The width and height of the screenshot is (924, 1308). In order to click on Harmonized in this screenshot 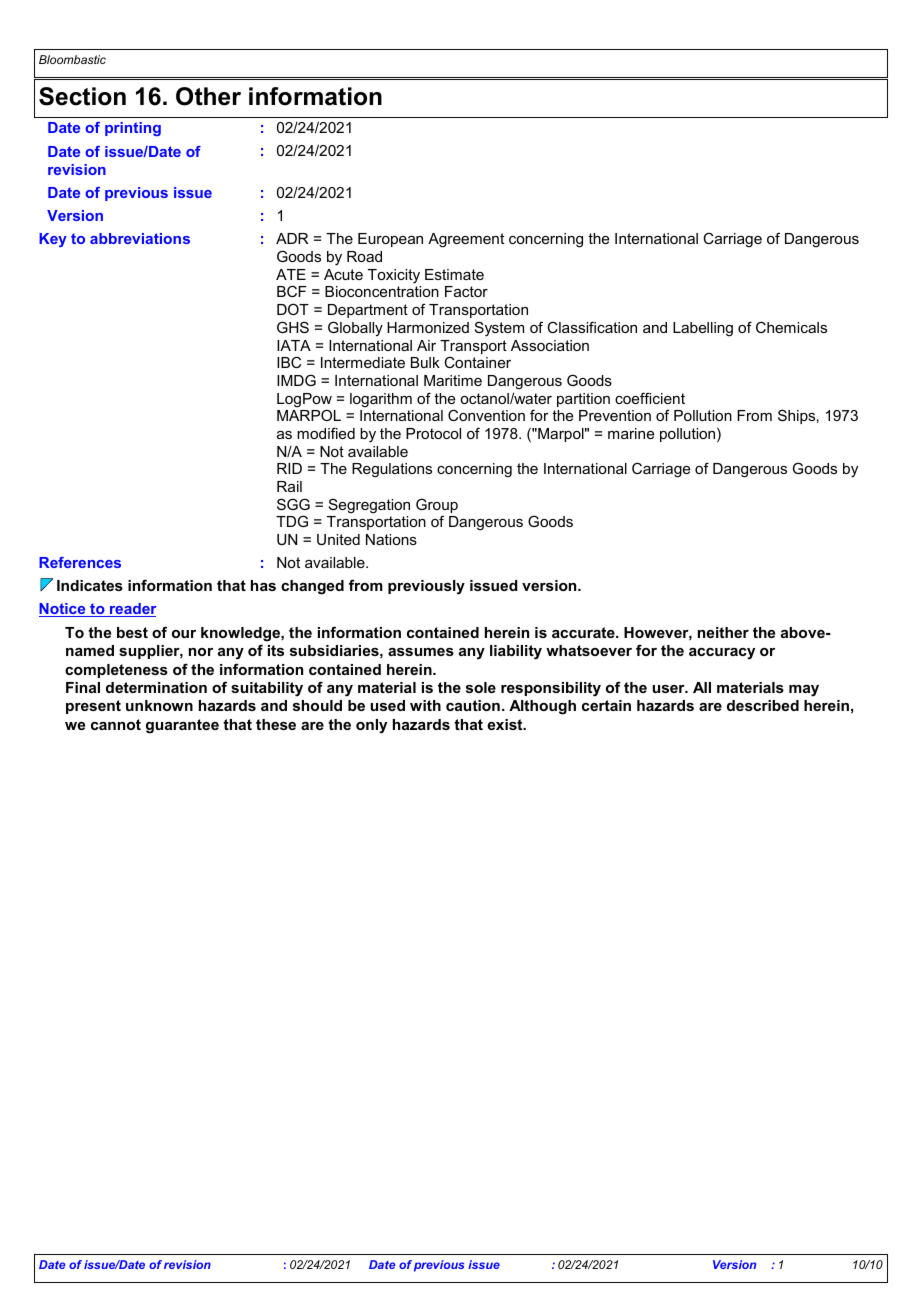, I will do `click(428, 327)`.
